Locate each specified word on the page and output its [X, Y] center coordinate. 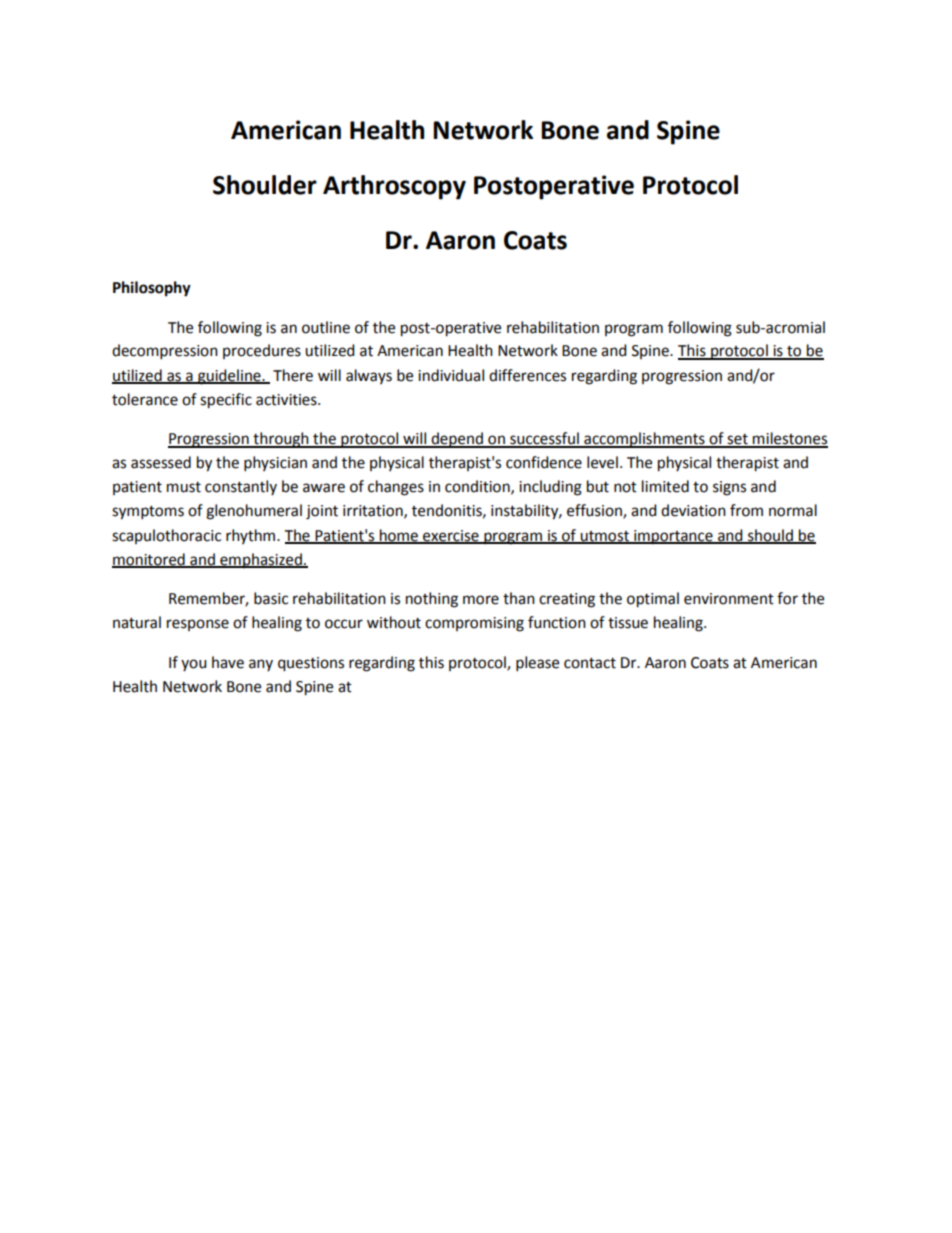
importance [673, 537]
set [737, 440]
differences [527, 375]
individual [451, 375]
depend [457, 440]
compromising [474, 624]
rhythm [252, 536]
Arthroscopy [394, 187]
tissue [628, 623]
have [228, 662]
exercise [451, 536]
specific [226, 401]
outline [326, 327]
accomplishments [644, 440]
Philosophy [152, 289]
